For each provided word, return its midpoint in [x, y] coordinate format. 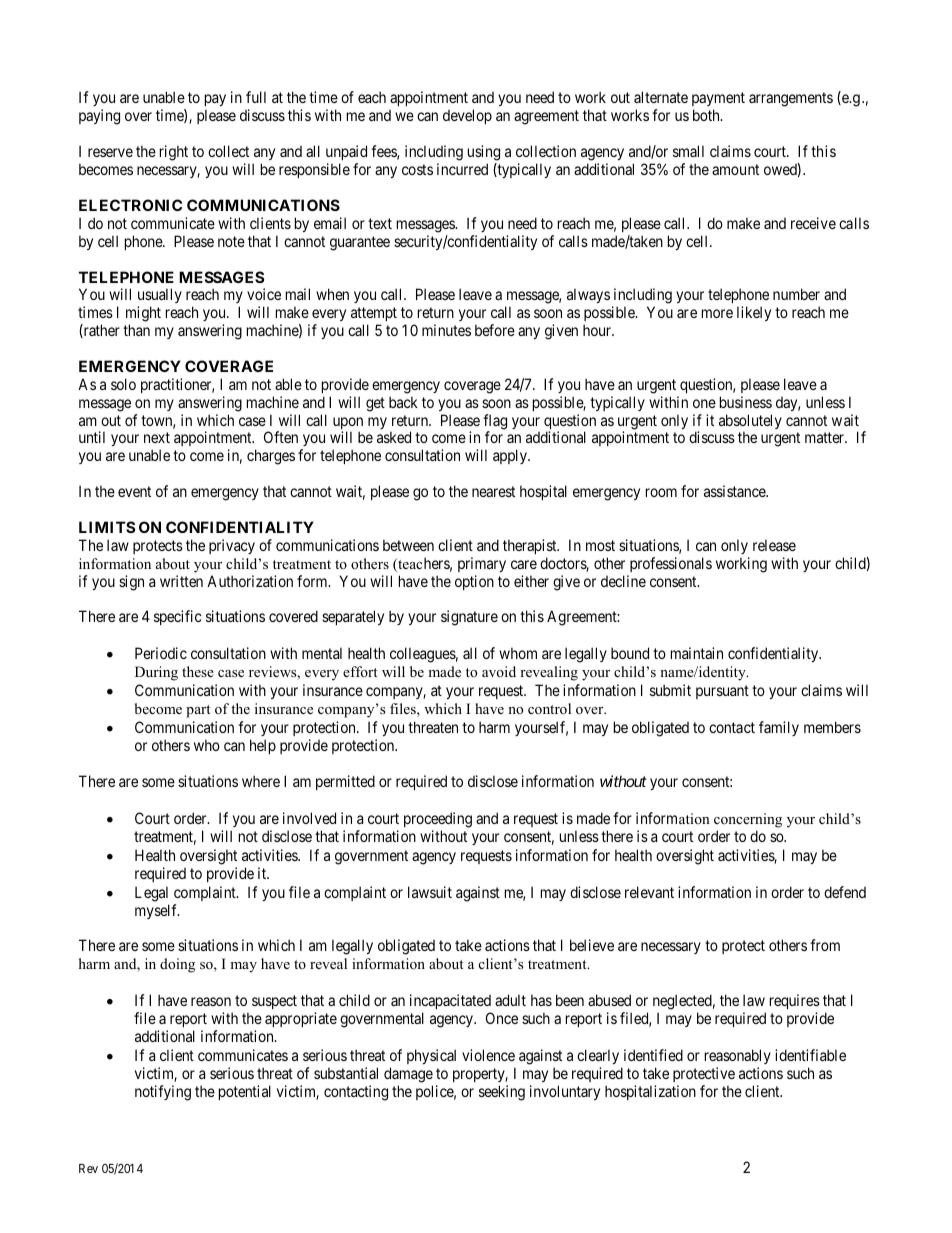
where [261, 781]
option [474, 582]
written [181, 581]
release [774, 545]
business [746, 402]
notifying [163, 1093]
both [707, 115]
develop [467, 116]
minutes [446, 330]
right [174, 153]
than [136, 330]
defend [845, 892]
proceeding [438, 820]
